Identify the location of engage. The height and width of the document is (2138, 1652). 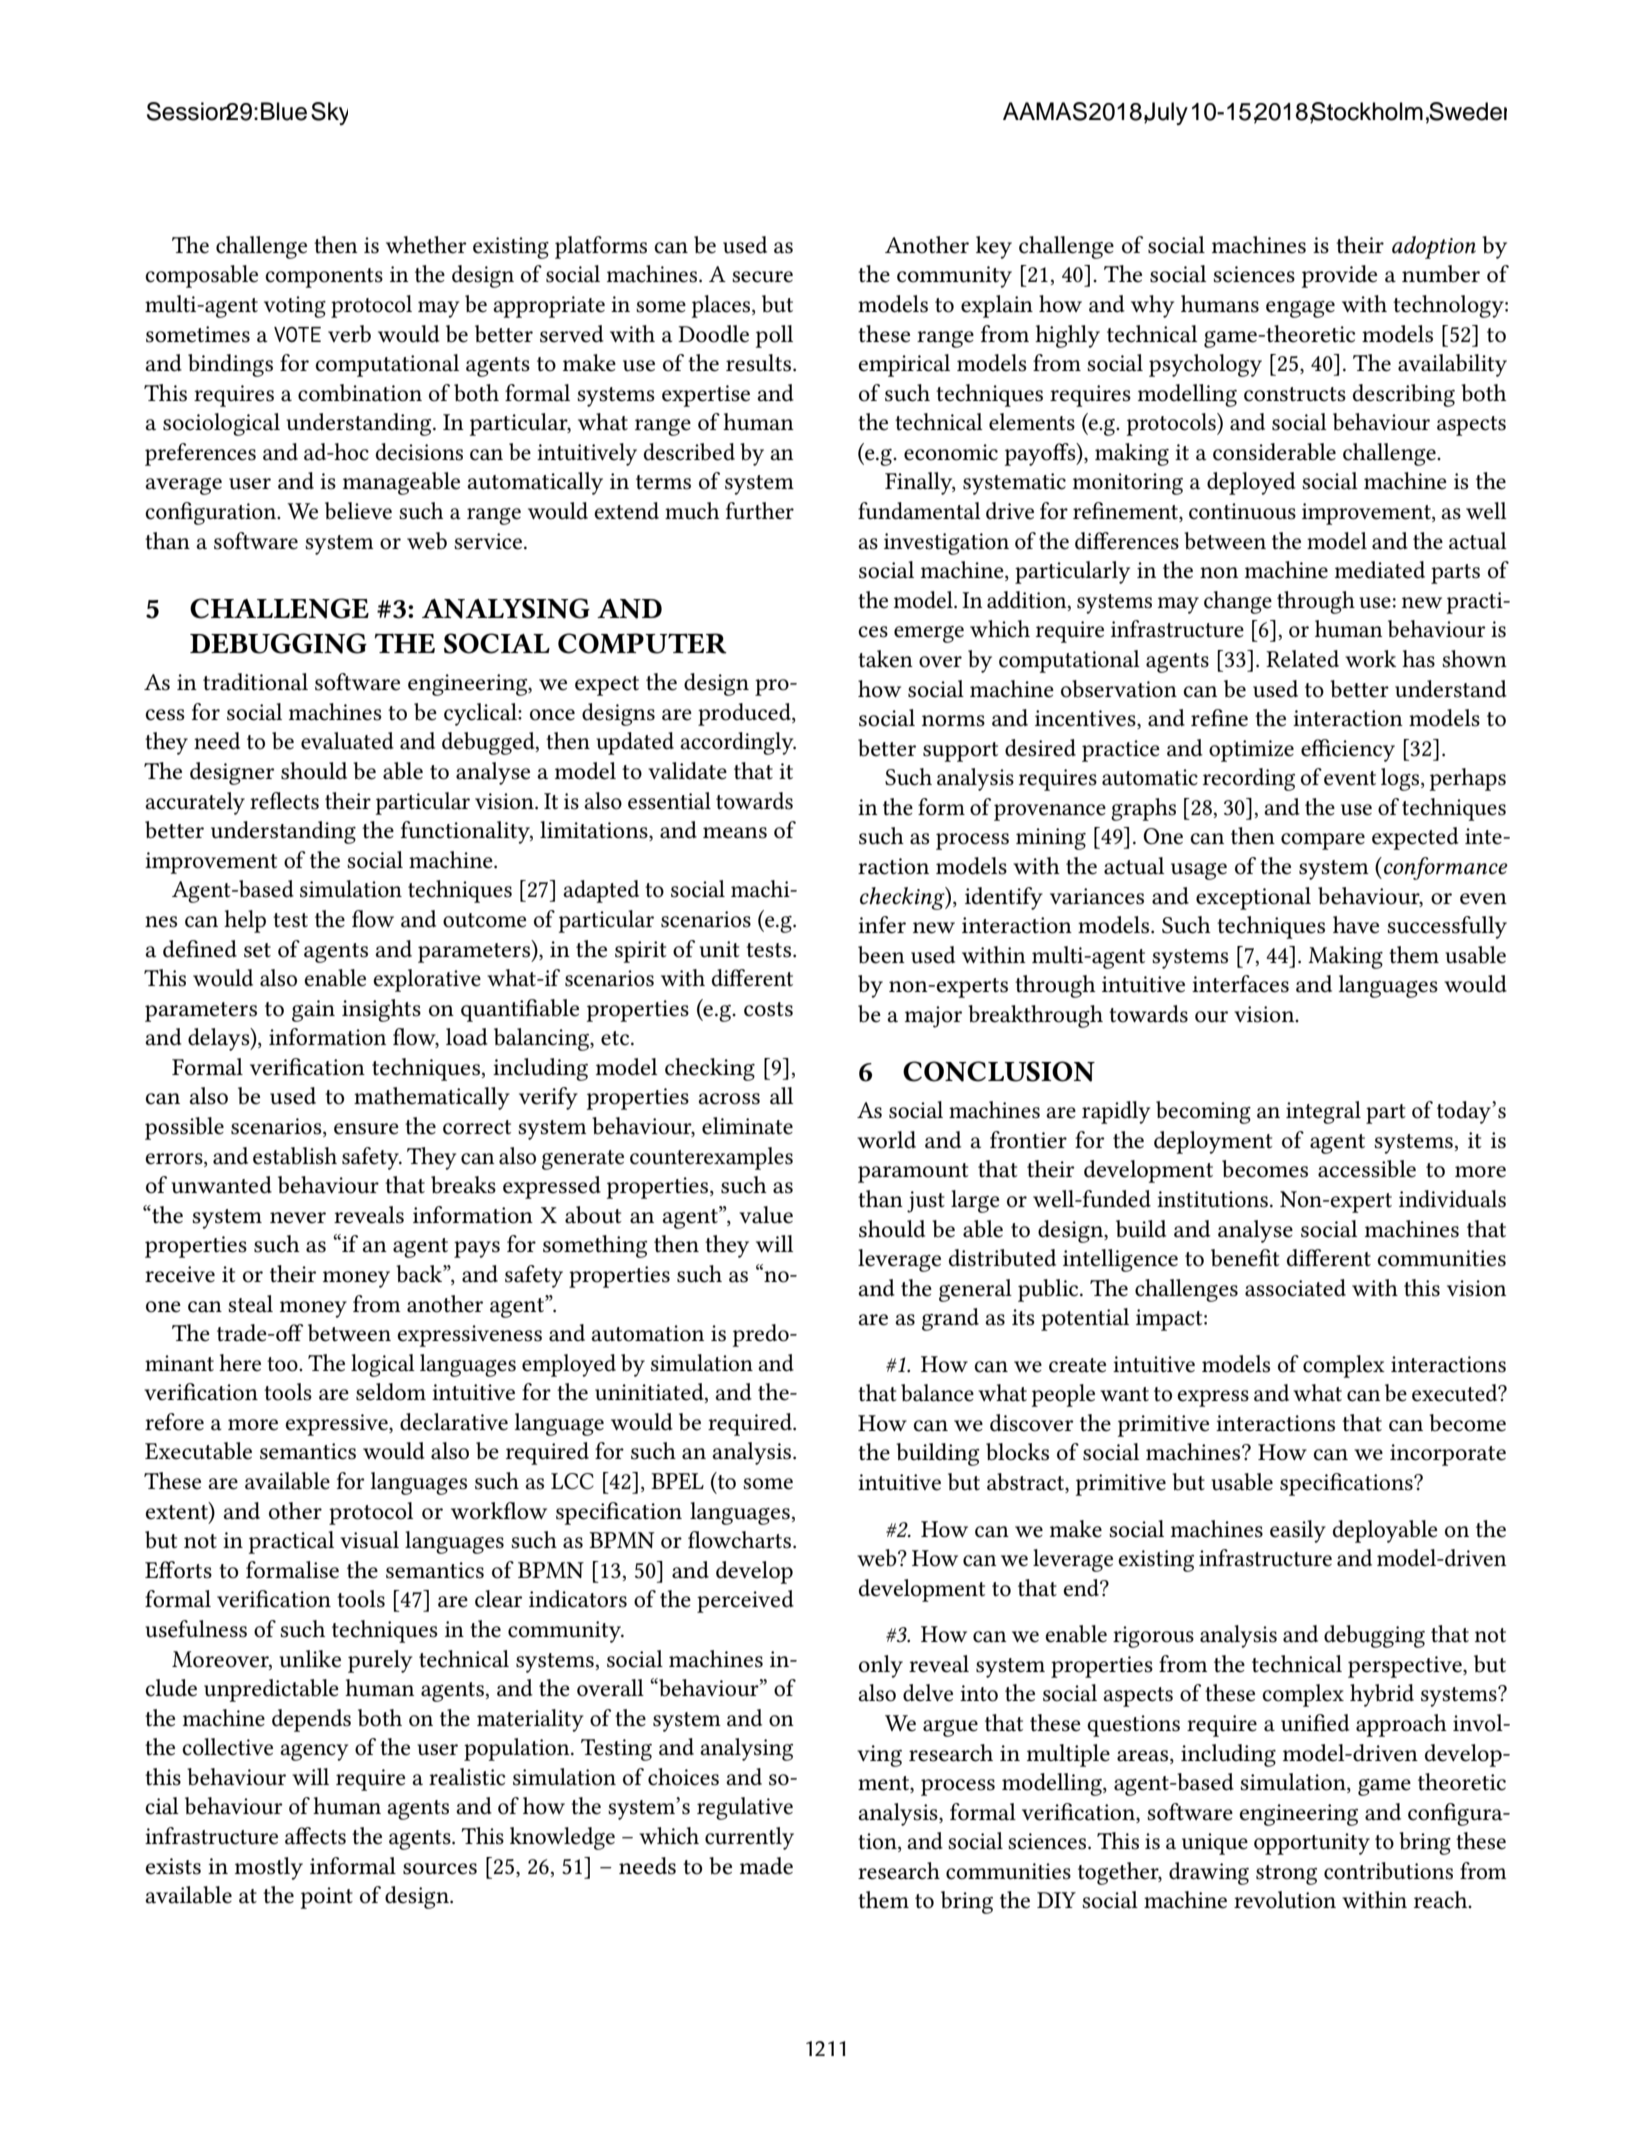
(1300, 309).
